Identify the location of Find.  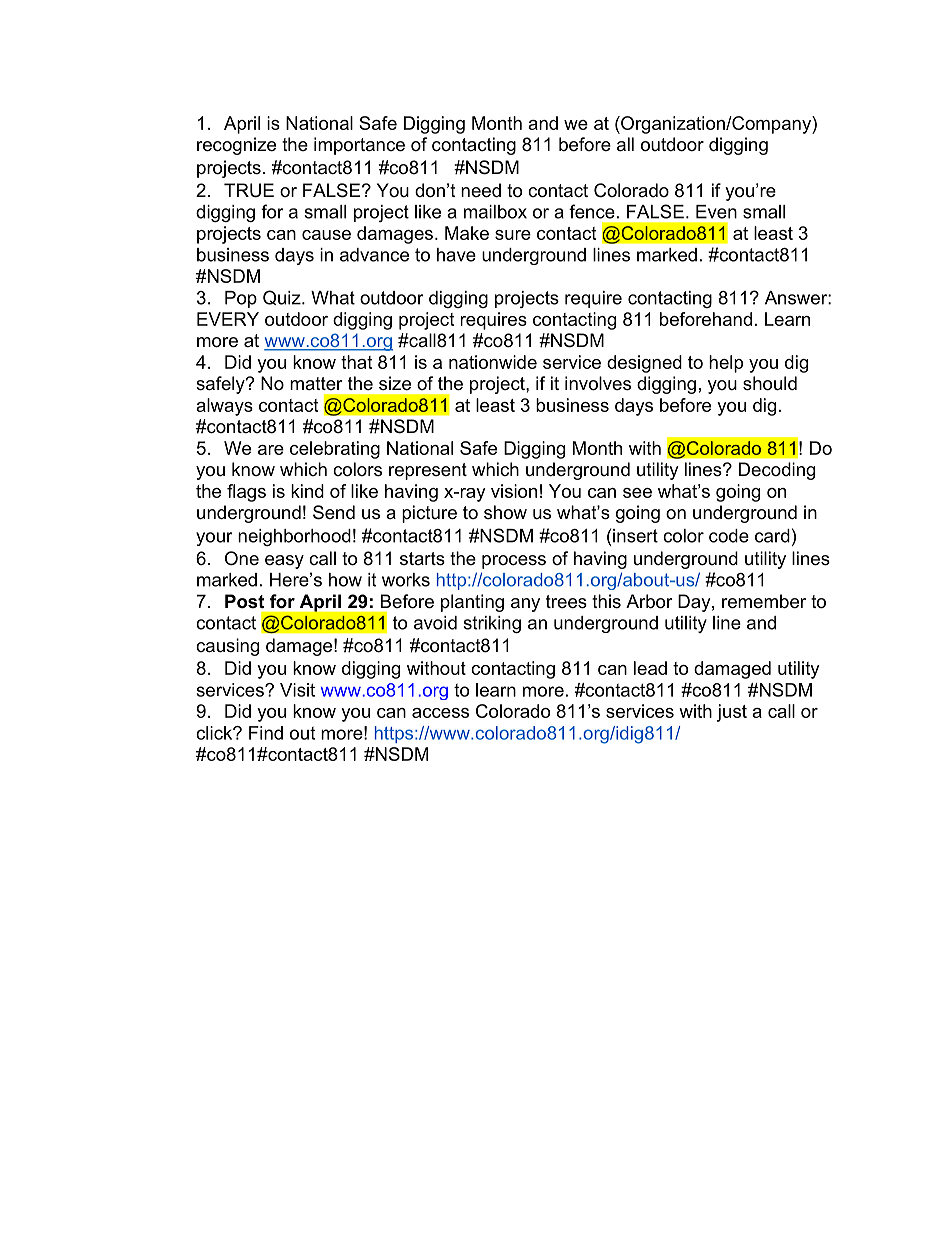
(266, 733).
